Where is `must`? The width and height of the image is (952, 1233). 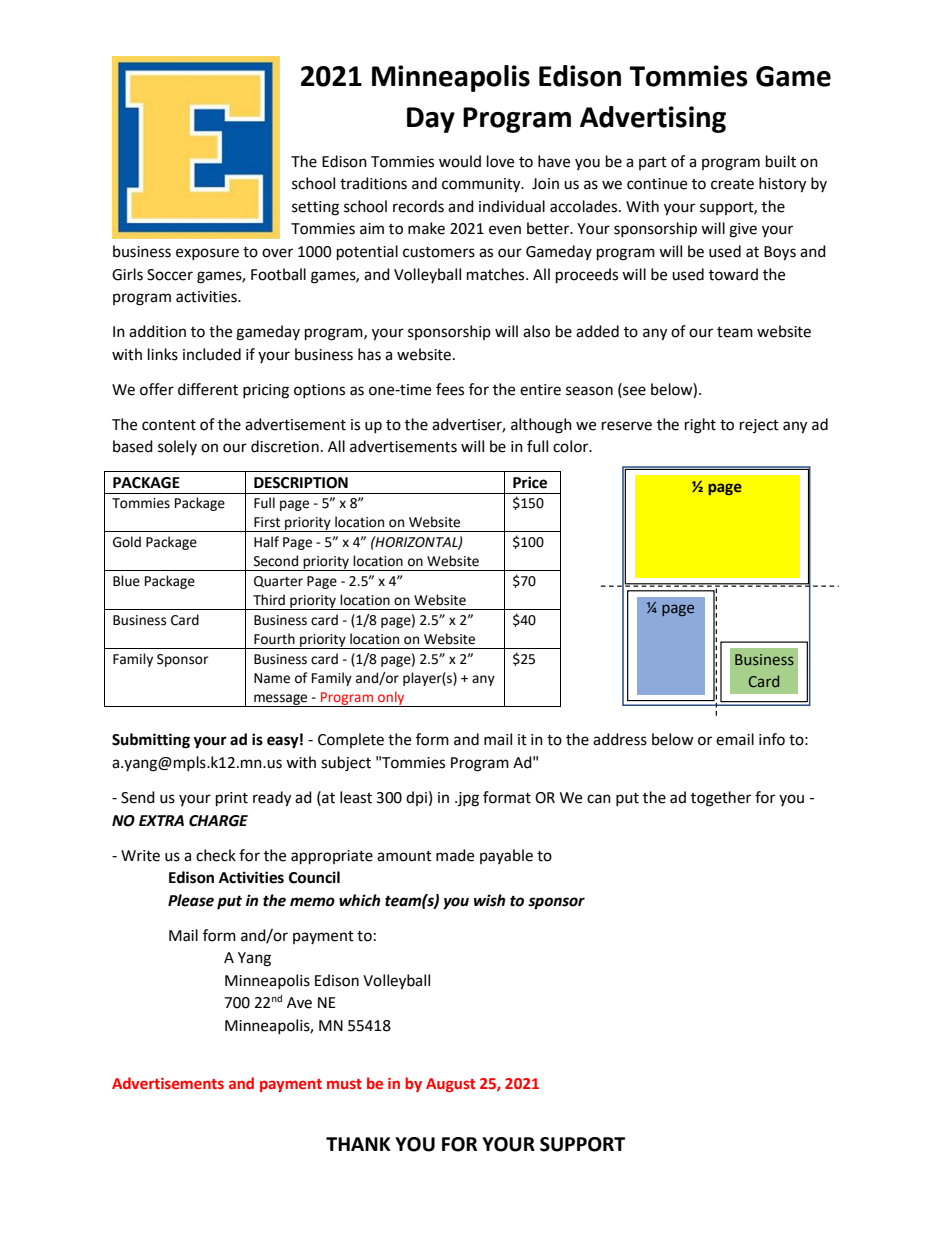
must is located at coordinates (344, 1084).
